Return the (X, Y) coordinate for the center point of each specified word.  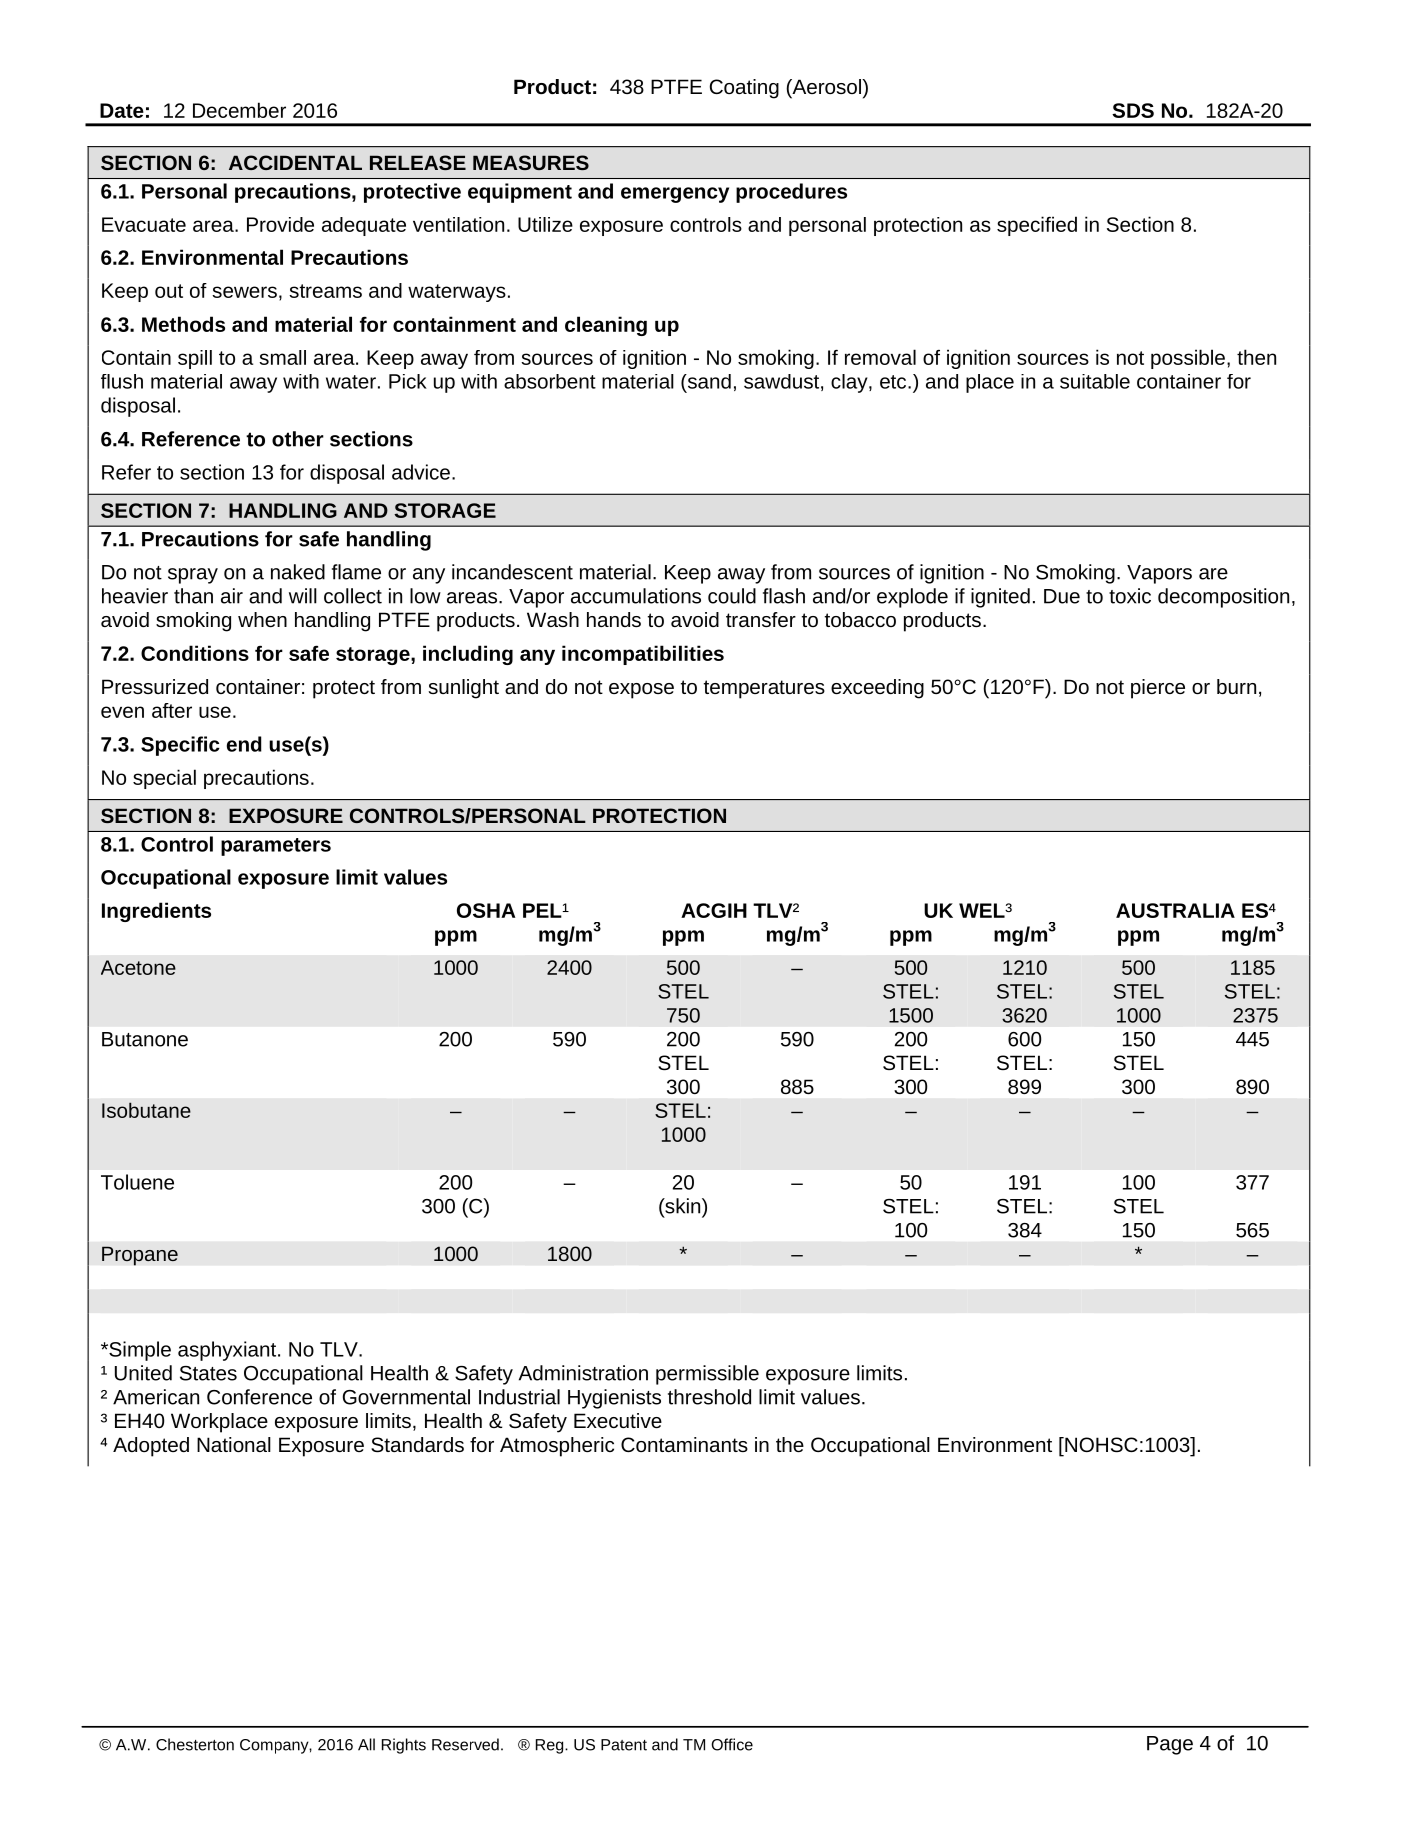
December (239, 110)
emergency (675, 195)
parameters (276, 847)
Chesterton (195, 1744)
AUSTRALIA (1175, 910)
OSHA (486, 910)
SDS (1133, 110)
